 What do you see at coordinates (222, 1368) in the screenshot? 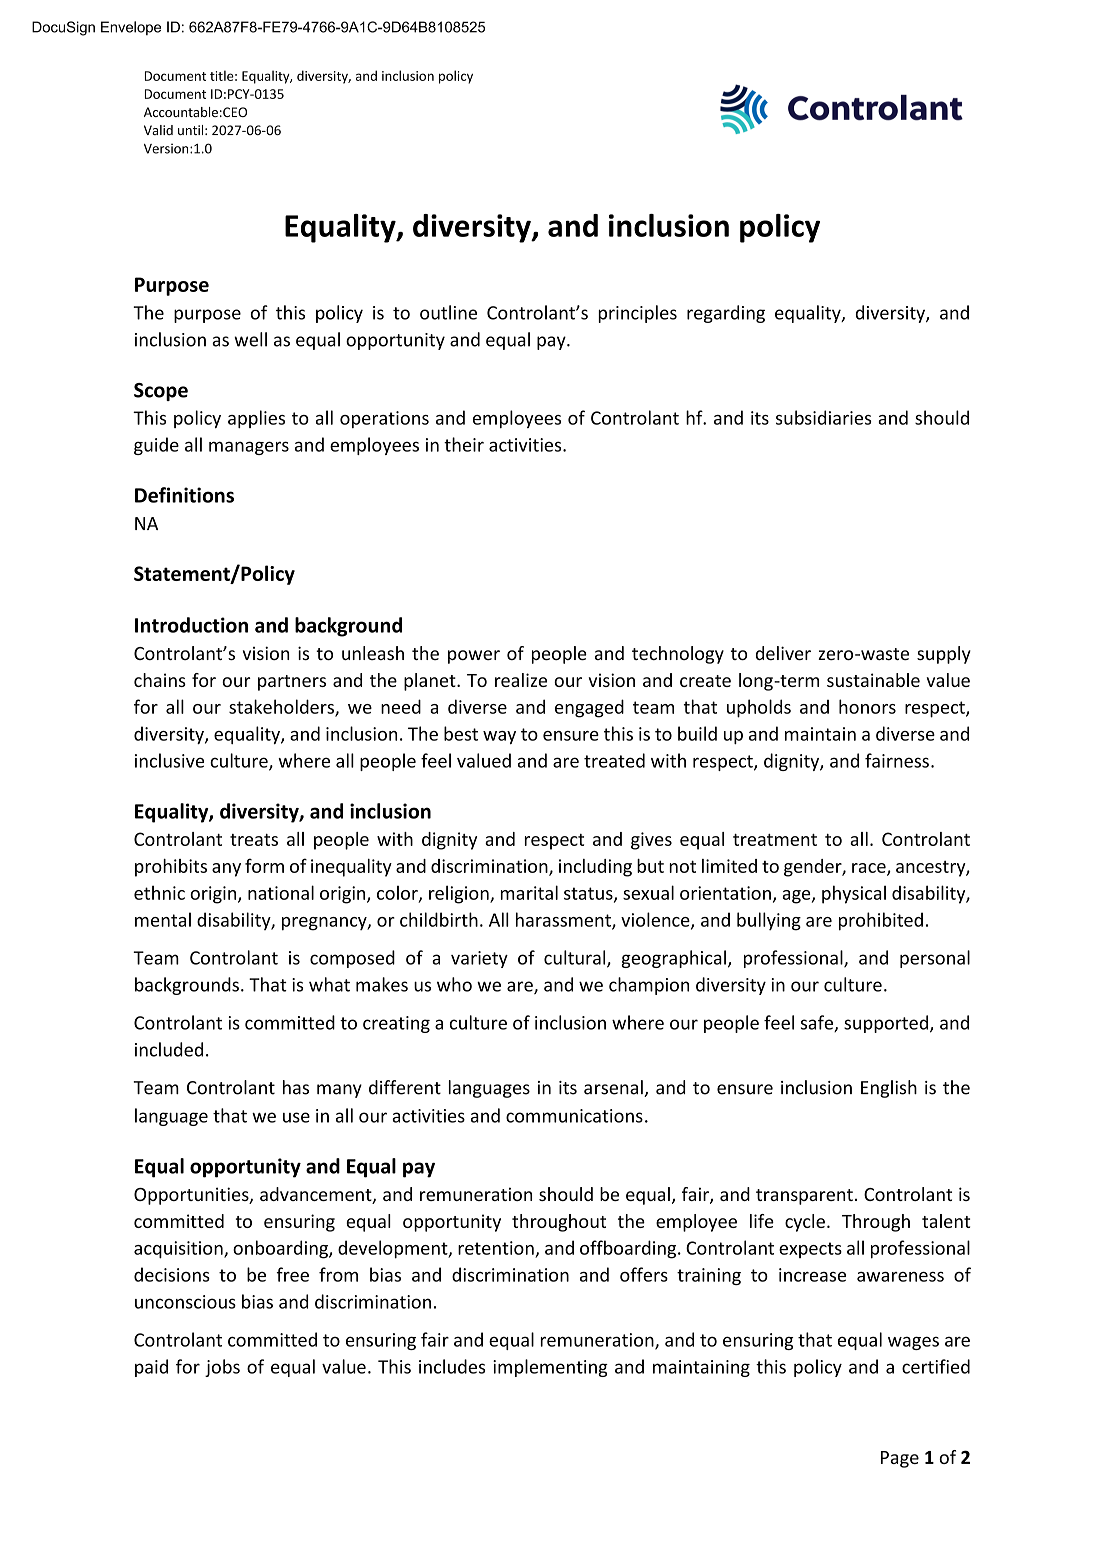
I see `jobs` at bounding box center [222, 1368].
